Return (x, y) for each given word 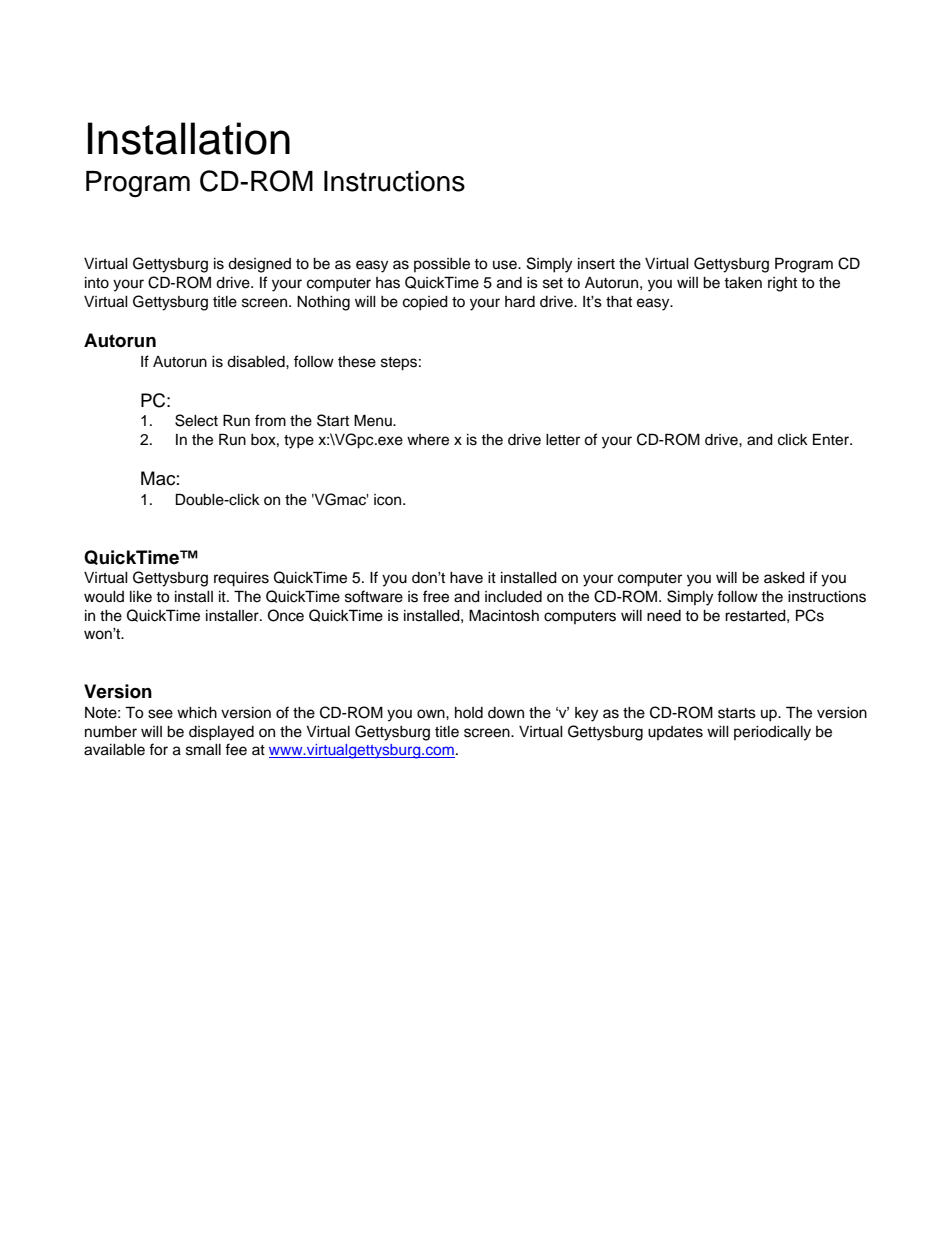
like (141, 597)
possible (442, 265)
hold (469, 713)
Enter (832, 439)
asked (784, 578)
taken (743, 283)
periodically (772, 733)
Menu (374, 420)
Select (196, 420)
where (428, 440)
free (436, 596)
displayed (221, 733)
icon (387, 500)
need (664, 616)
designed (259, 265)
